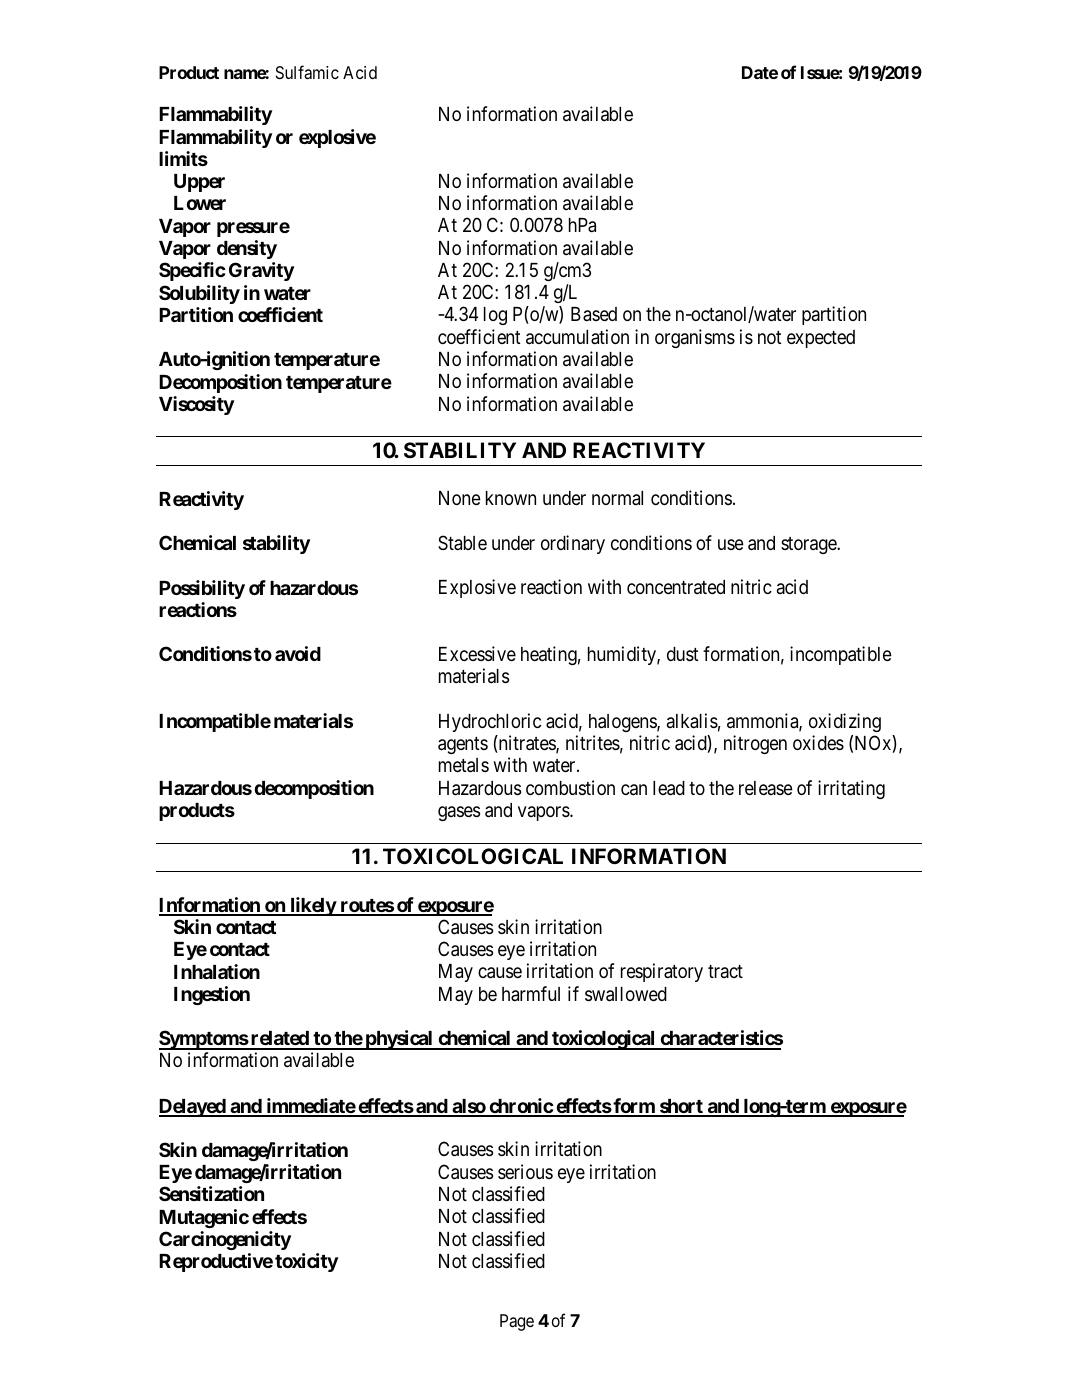 The height and width of the document is (1395, 1078). Describe the element at coordinates (594, 314) in the document. I see `Based` at that location.
